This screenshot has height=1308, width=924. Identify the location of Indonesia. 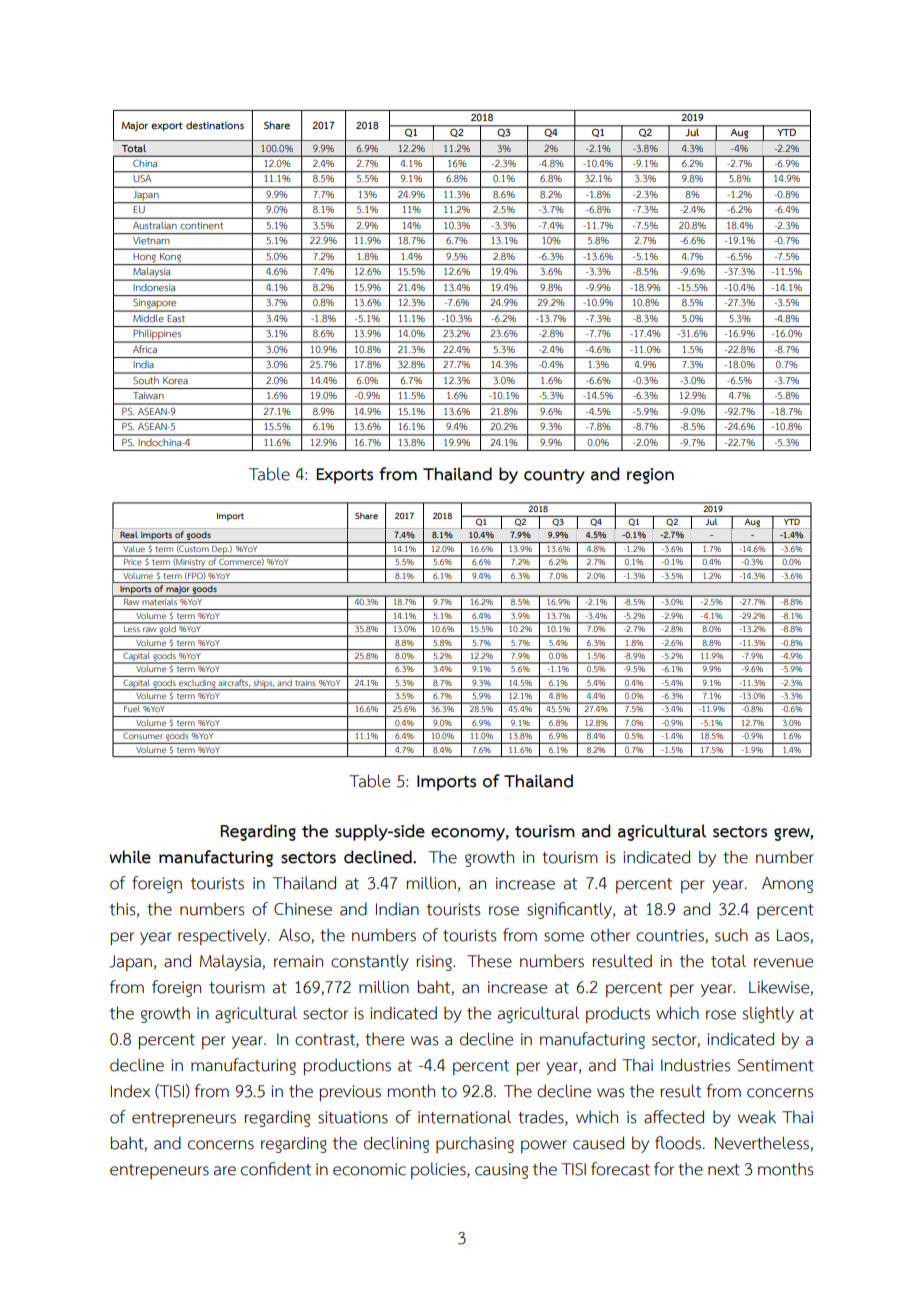
(155, 287).
